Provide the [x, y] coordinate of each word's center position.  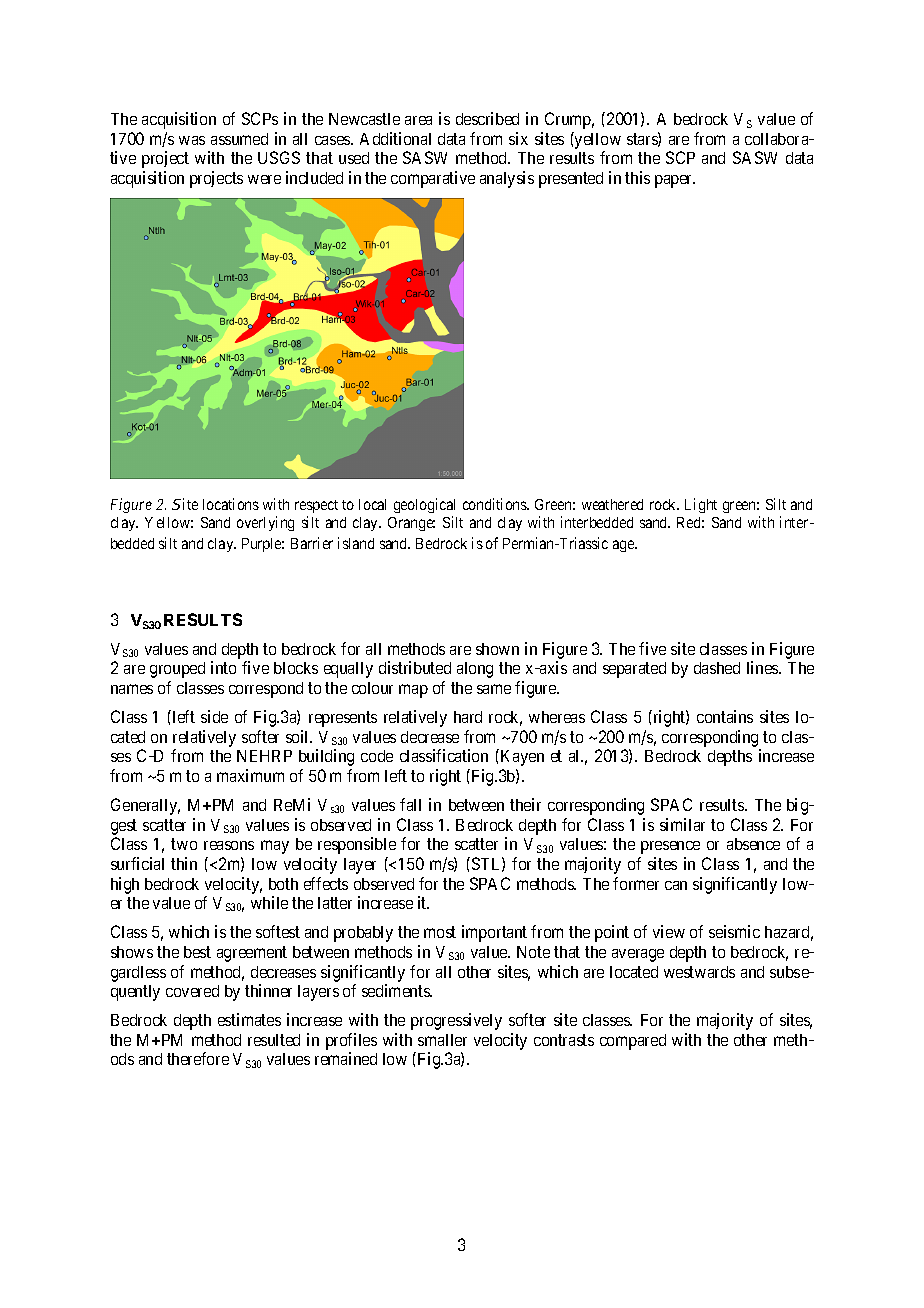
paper [675, 181]
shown [497, 649]
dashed [717, 668]
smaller [442, 1040]
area [418, 120]
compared [633, 1042]
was [192, 140]
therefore [198, 1058]
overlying [265, 523]
